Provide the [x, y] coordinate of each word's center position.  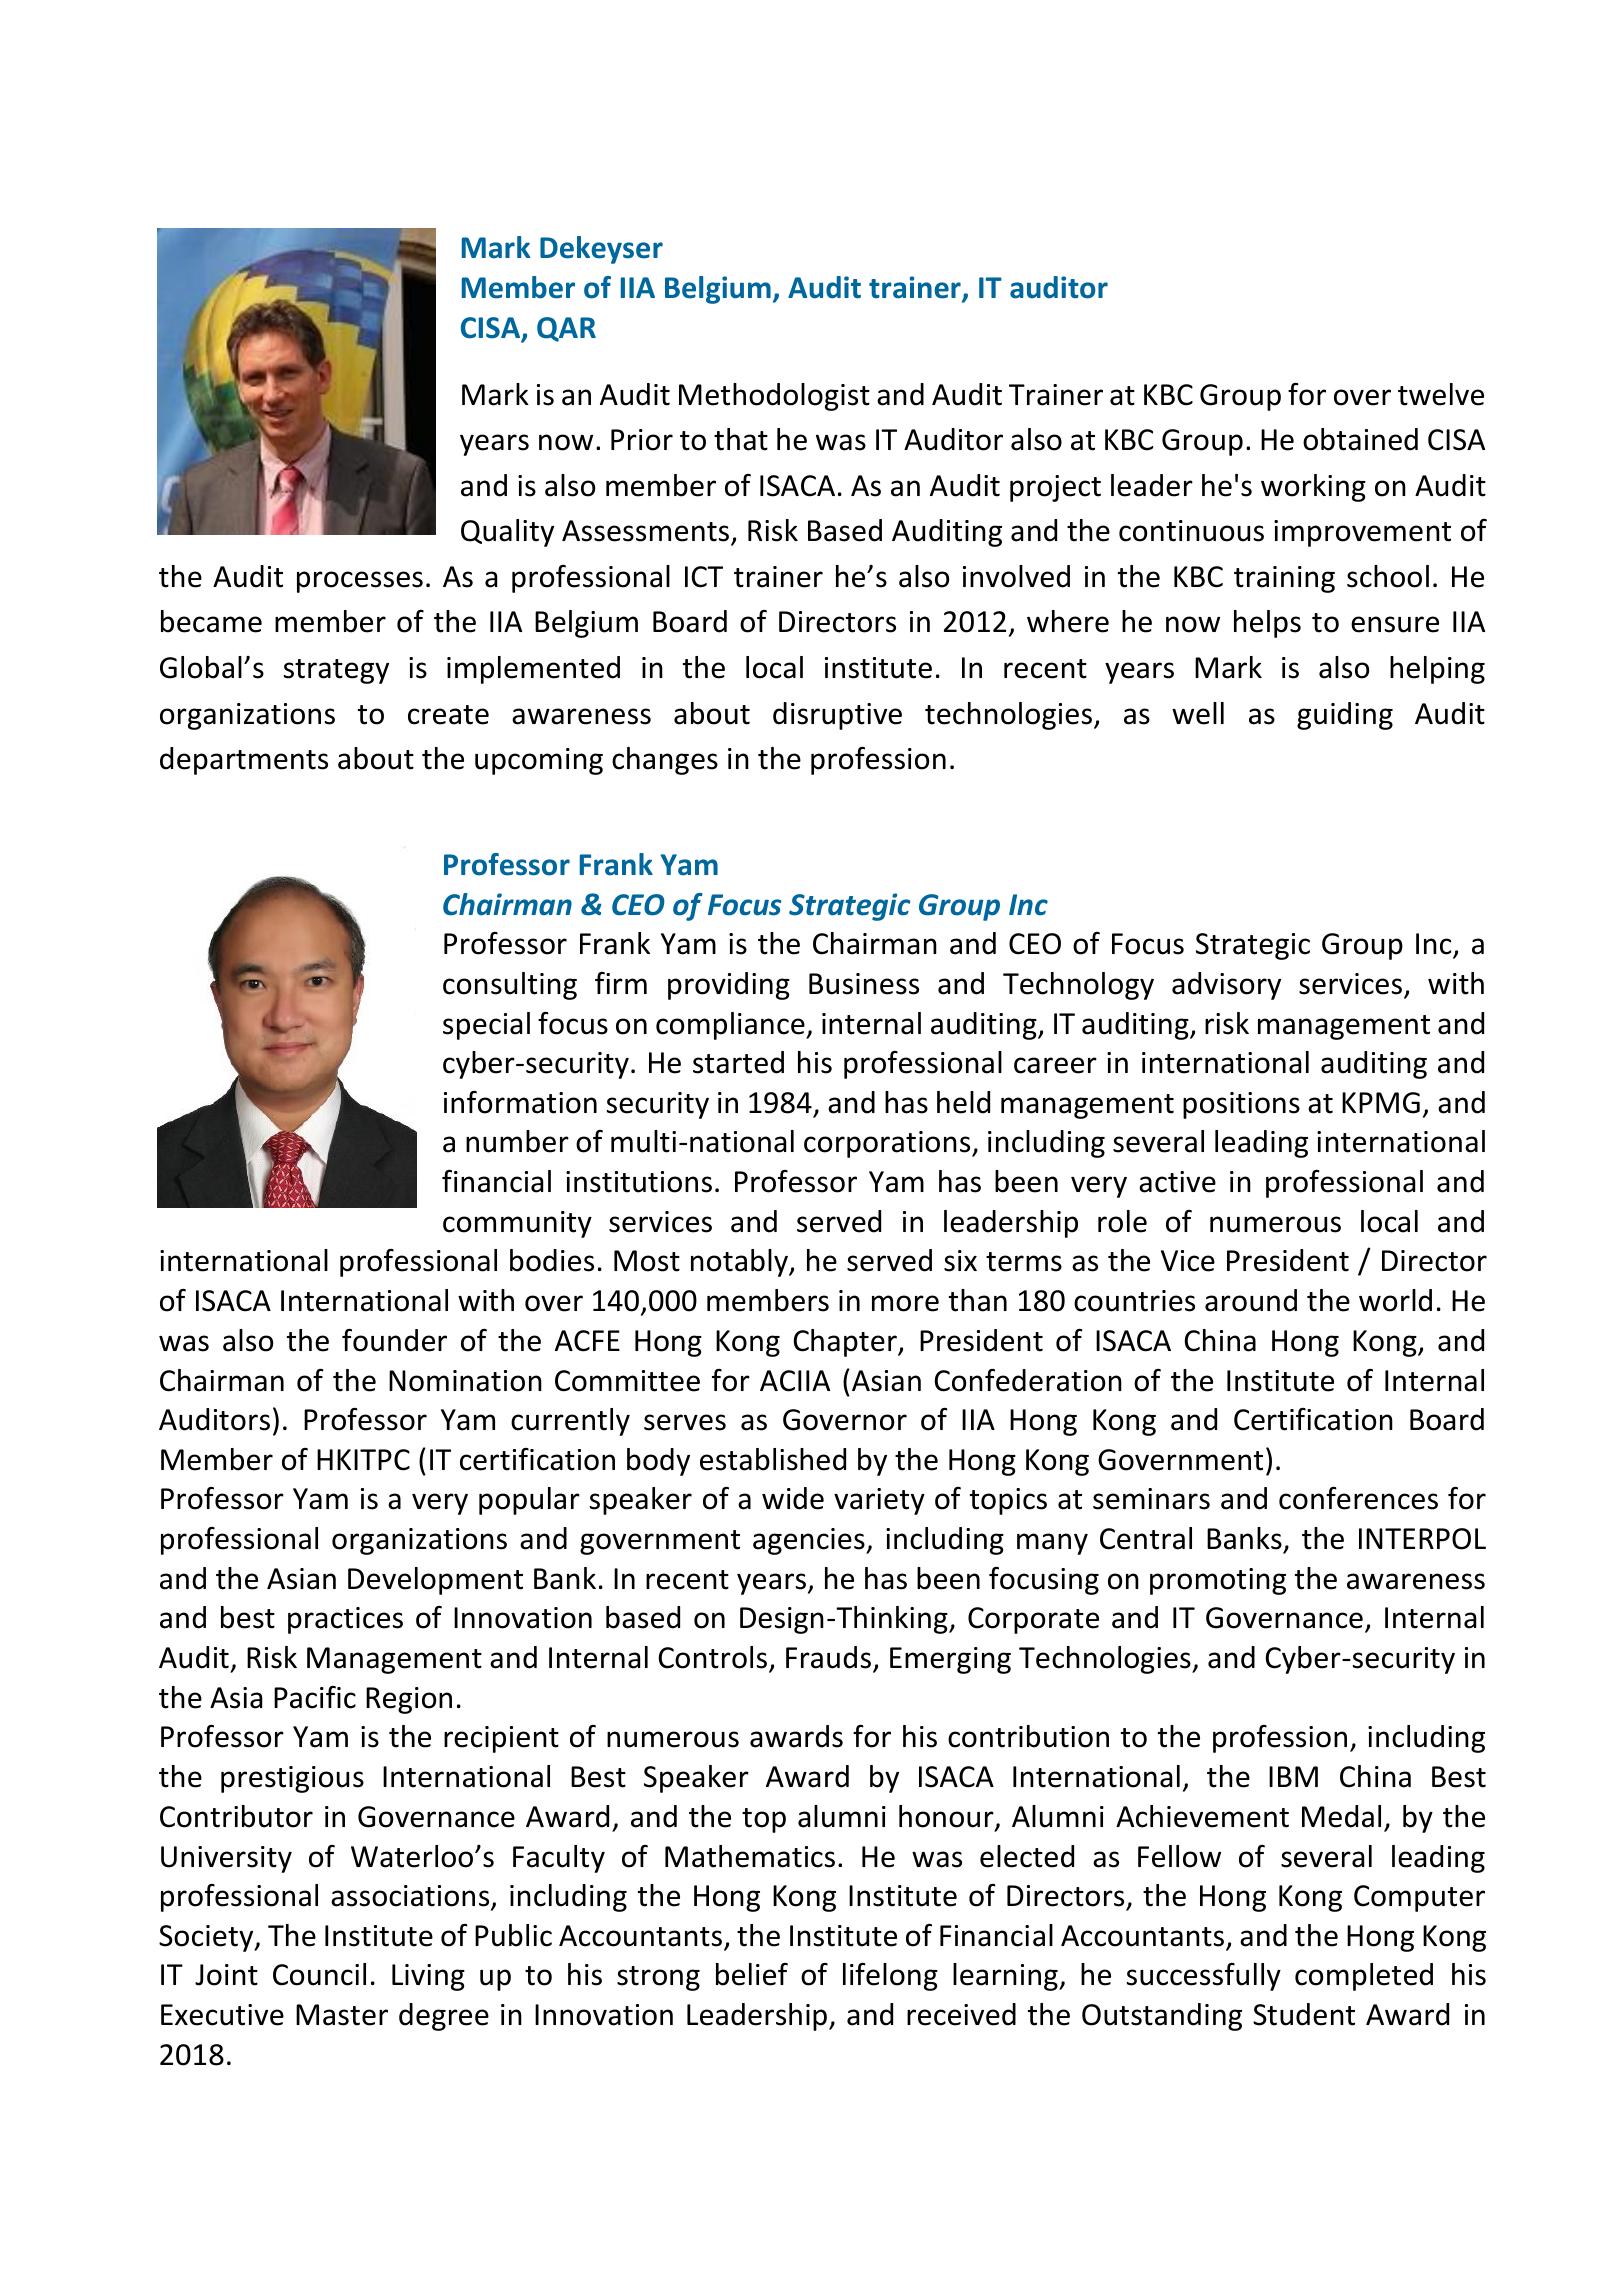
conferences [1358, 1498]
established [773, 1459]
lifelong [890, 1977]
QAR [566, 329]
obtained [1360, 439]
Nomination [465, 1381]
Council [319, 1974]
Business [864, 984]
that [741, 439]
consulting [510, 986]
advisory [1226, 986]
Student [1304, 2014]
